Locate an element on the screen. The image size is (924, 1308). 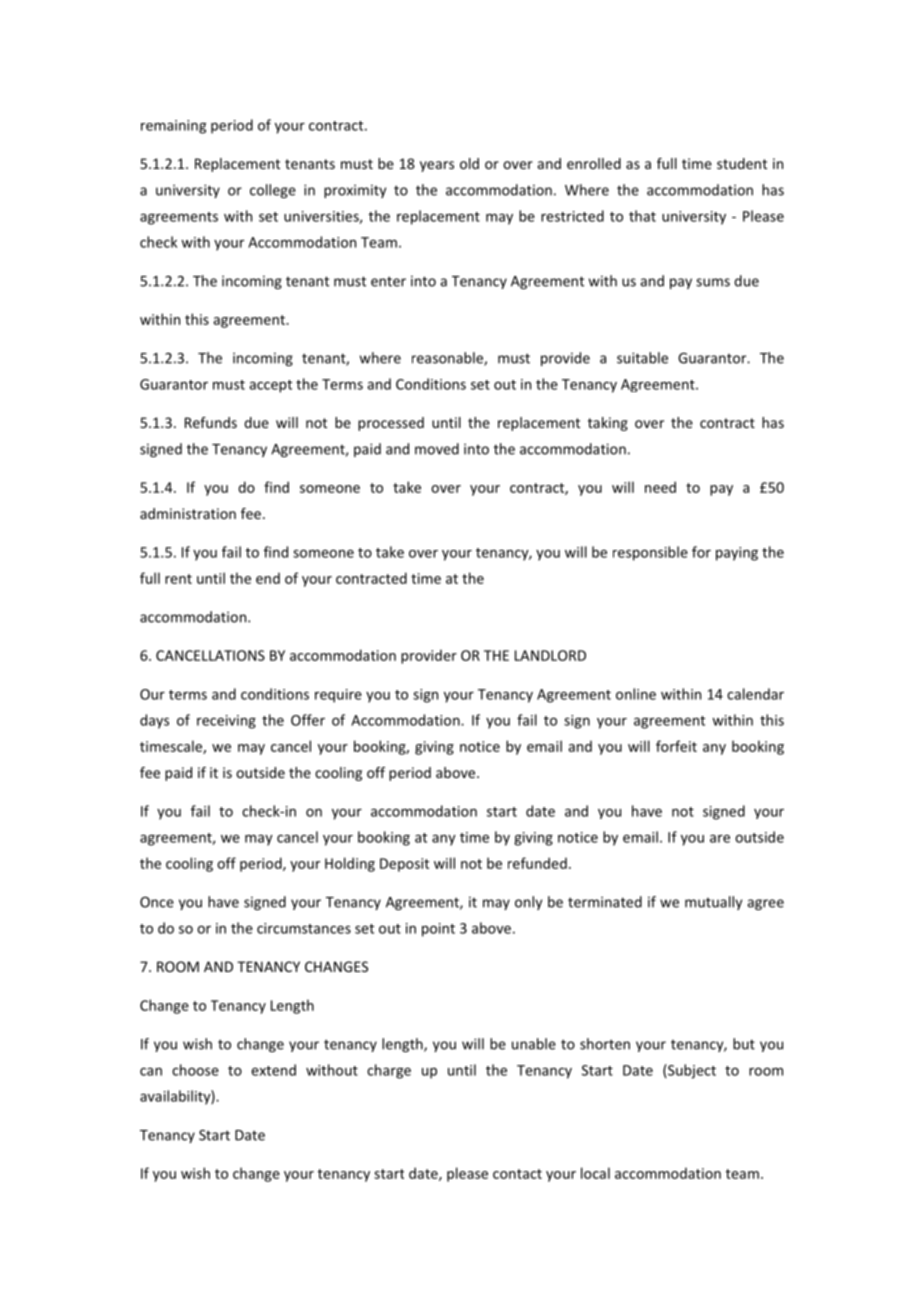
Refunds is located at coordinates (211, 422).
